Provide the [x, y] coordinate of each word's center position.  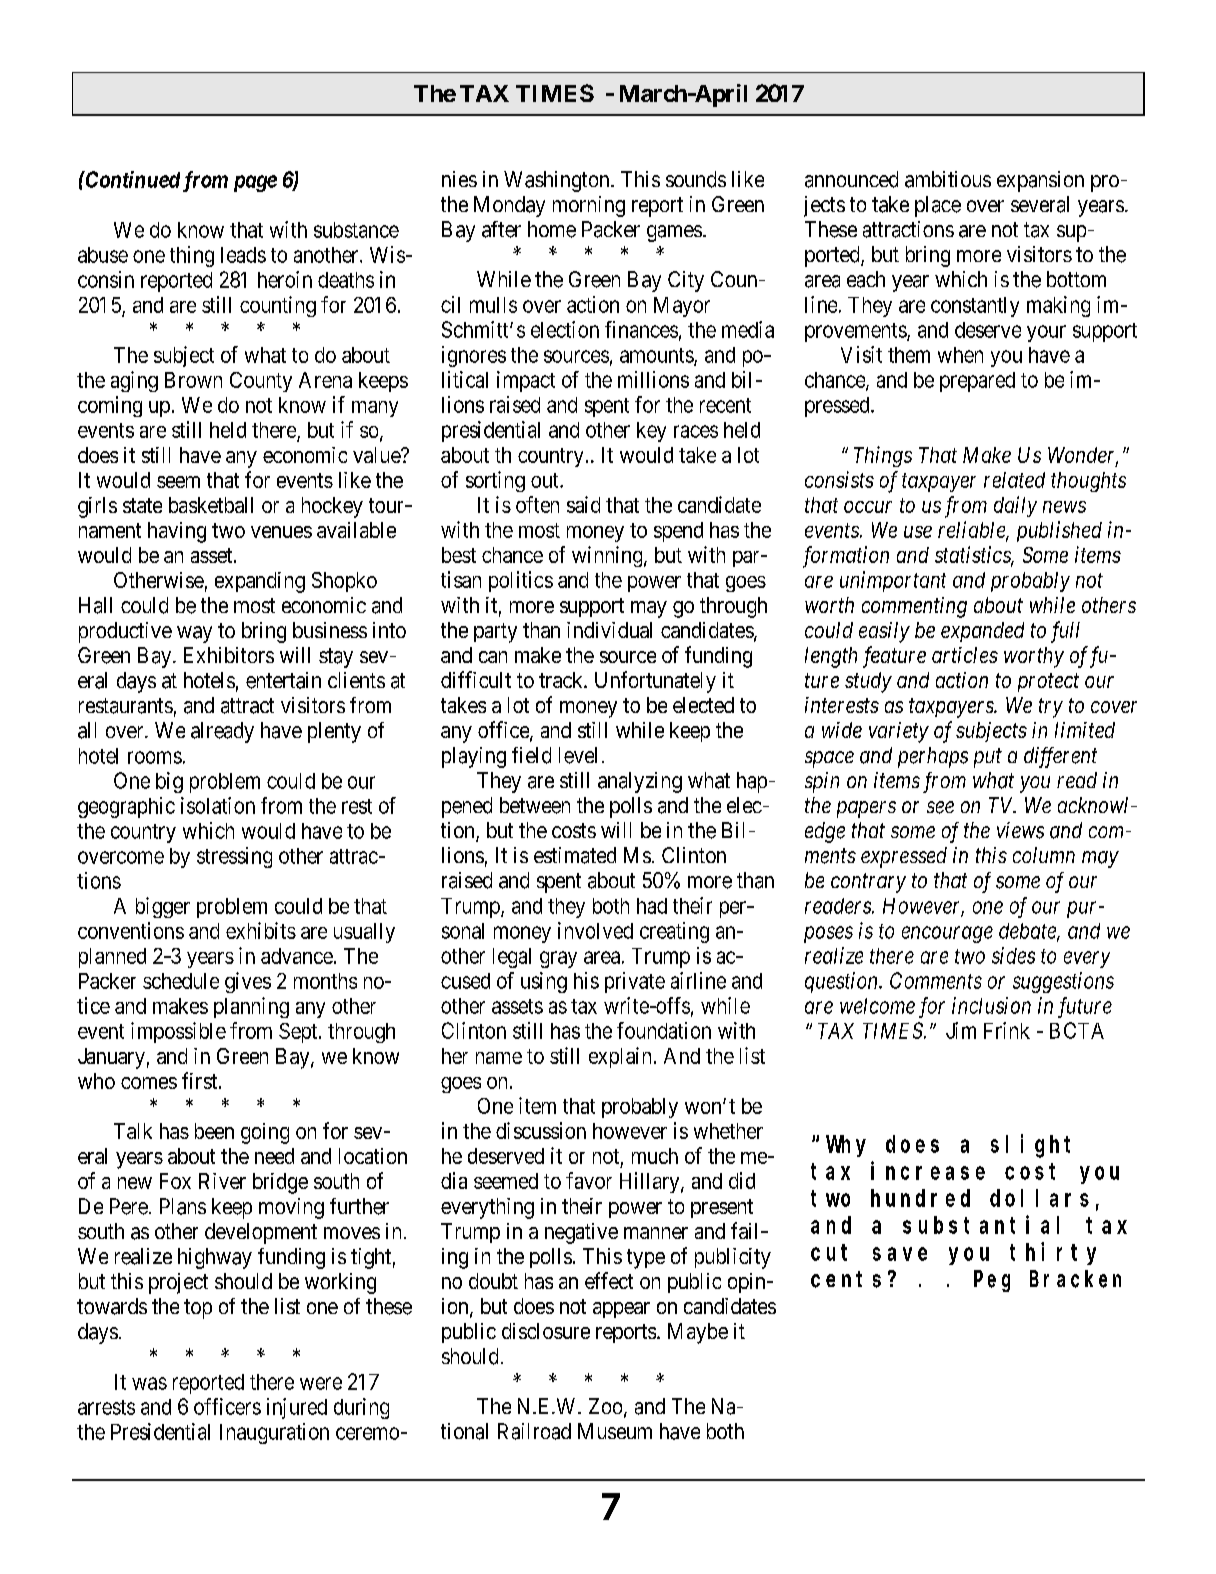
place [938, 206]
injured [297, 1408]
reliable [972, 530]
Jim [961, 1030]
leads [243, 255]
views [1020, 830]
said [583, 504]
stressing [234, 857]
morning [589, 206]
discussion [541, 1130]
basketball [211, 505]
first [201, 1080]
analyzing [640, 782]
